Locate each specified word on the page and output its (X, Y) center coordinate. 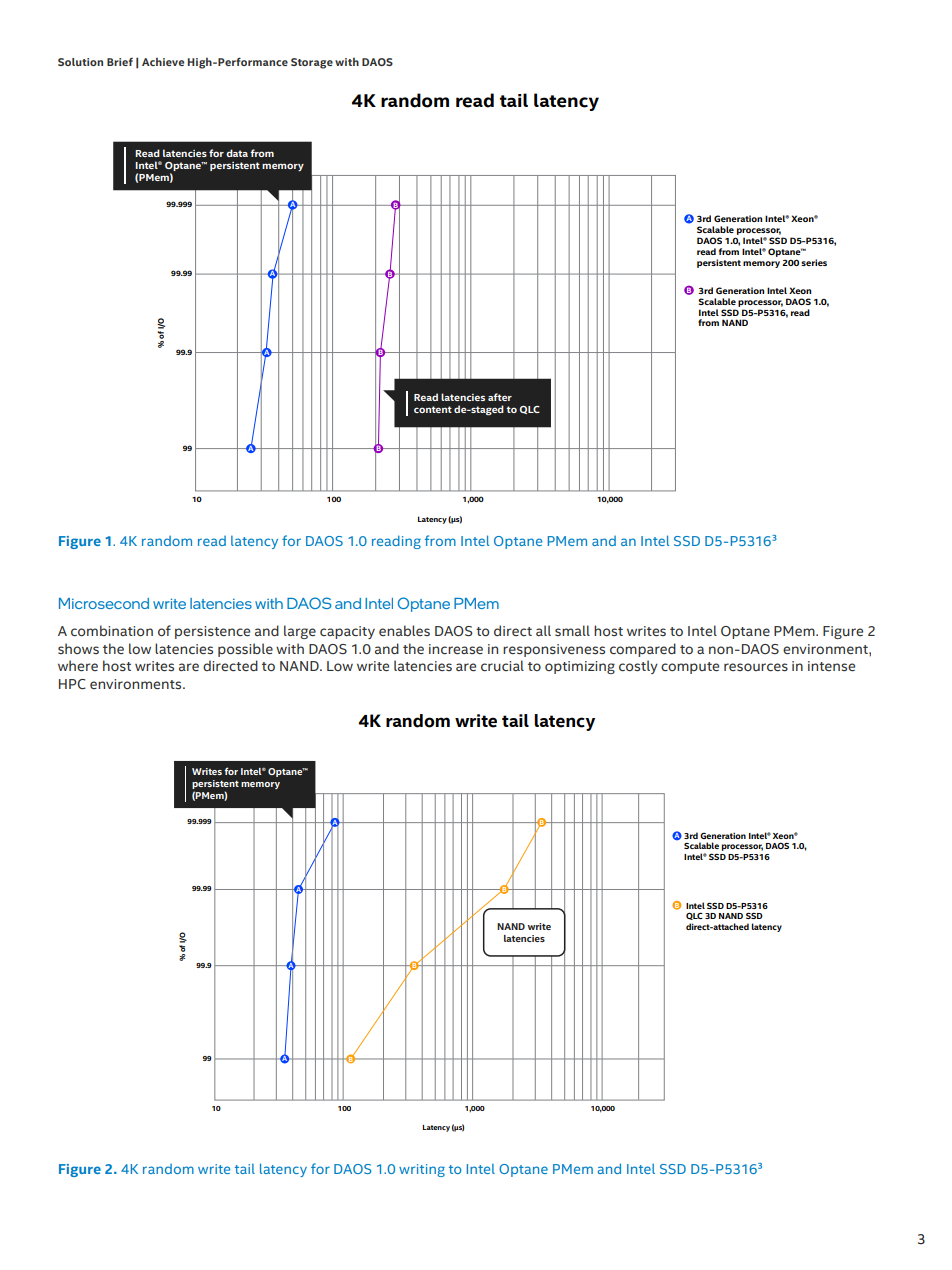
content (433, 409)
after (500, 397)
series (814, 262)
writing (422, 1170)
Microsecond (104, 603)
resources (756, 667)
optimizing (580, 667)
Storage (312, 63)
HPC (72, 684)
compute (690, 668)
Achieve (163, 61)
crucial (502, 665)
